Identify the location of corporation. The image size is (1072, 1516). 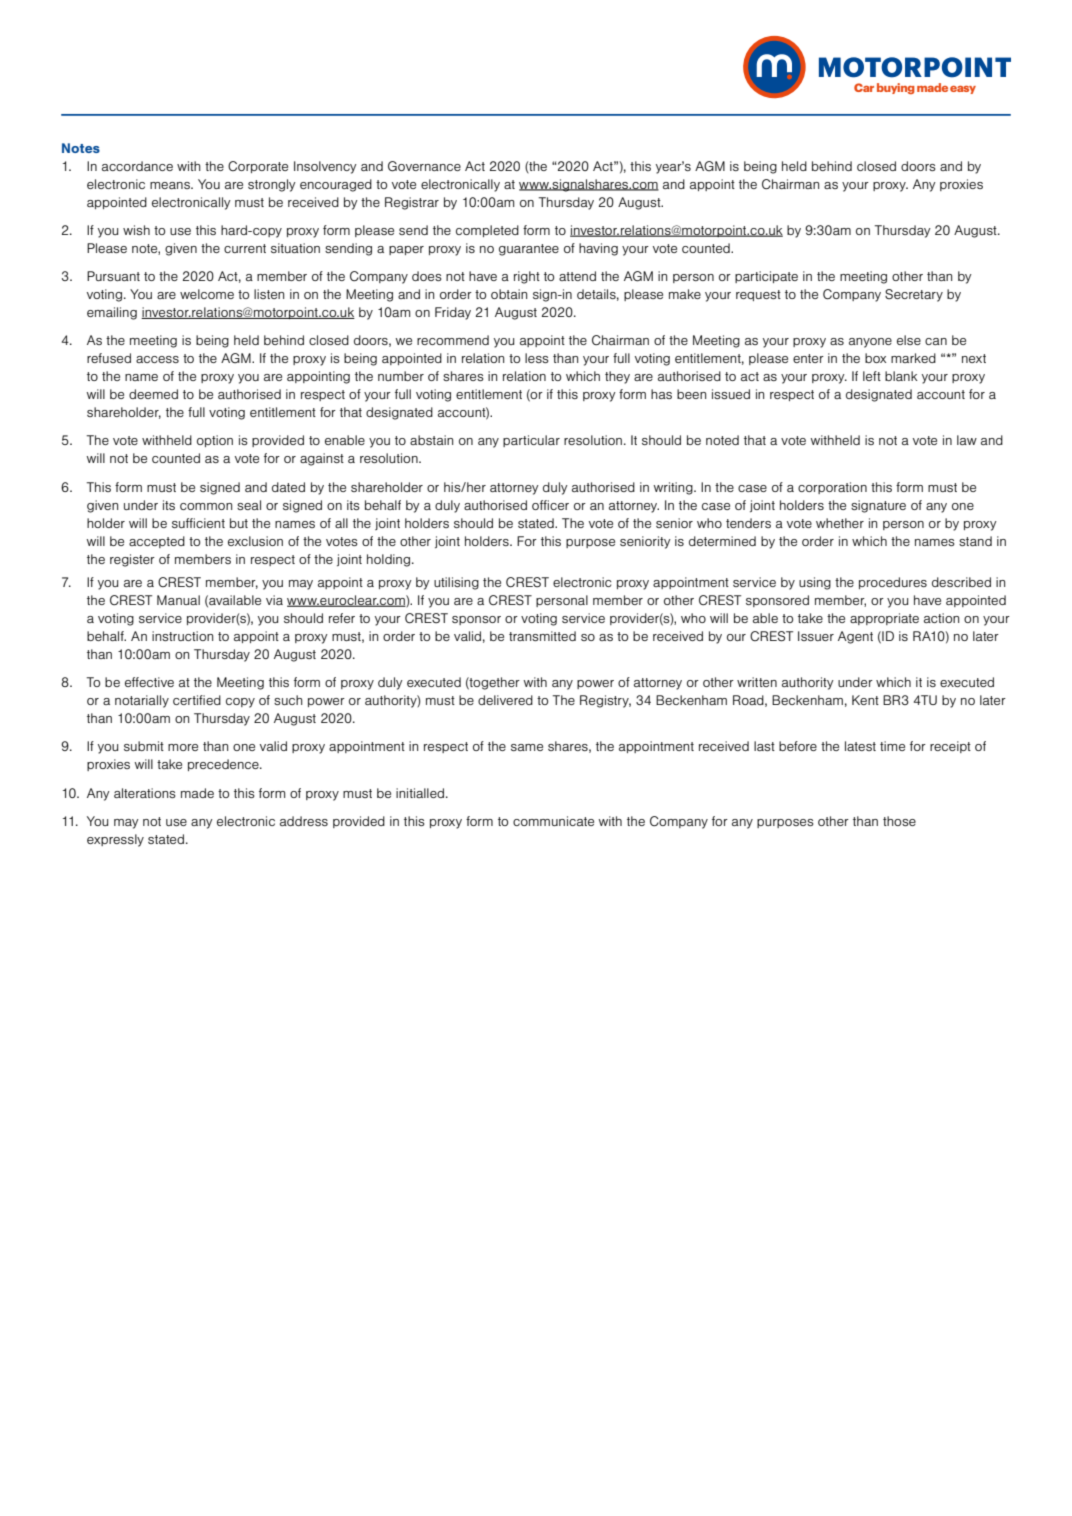
(832, 488).
